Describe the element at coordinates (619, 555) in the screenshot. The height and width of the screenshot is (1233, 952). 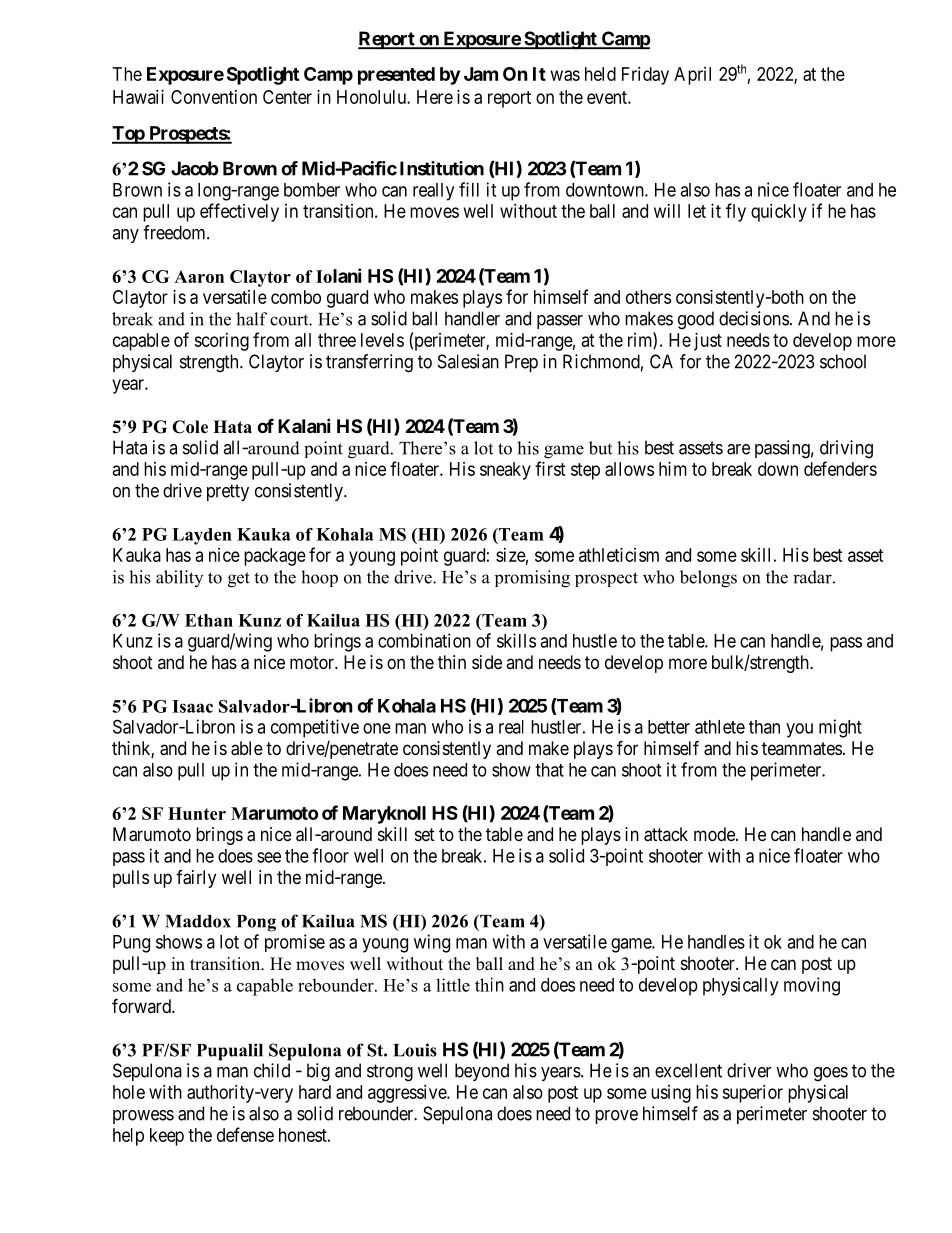
I see `athleticism` at that location.
